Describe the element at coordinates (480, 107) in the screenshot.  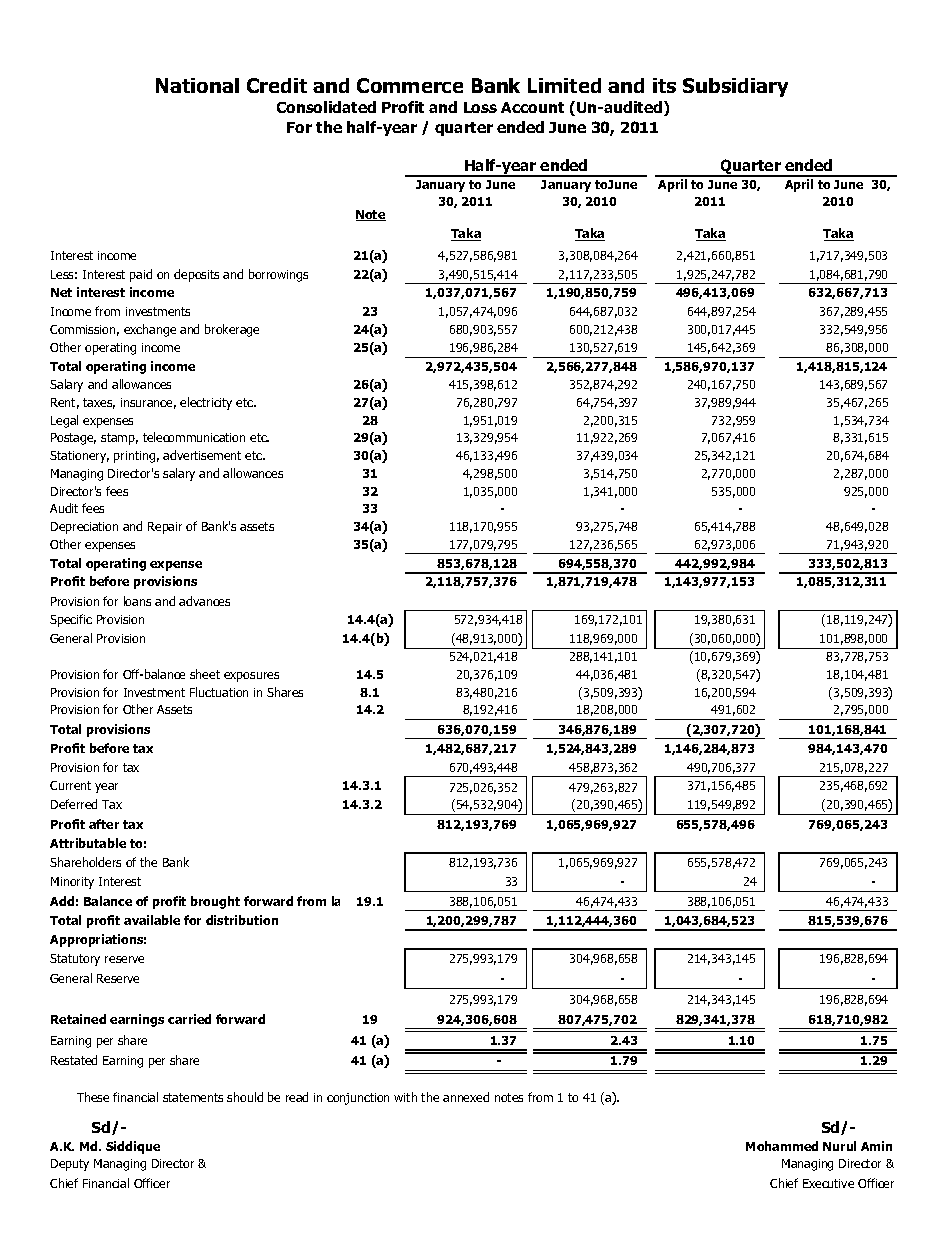
I see `Loss` at that location.
